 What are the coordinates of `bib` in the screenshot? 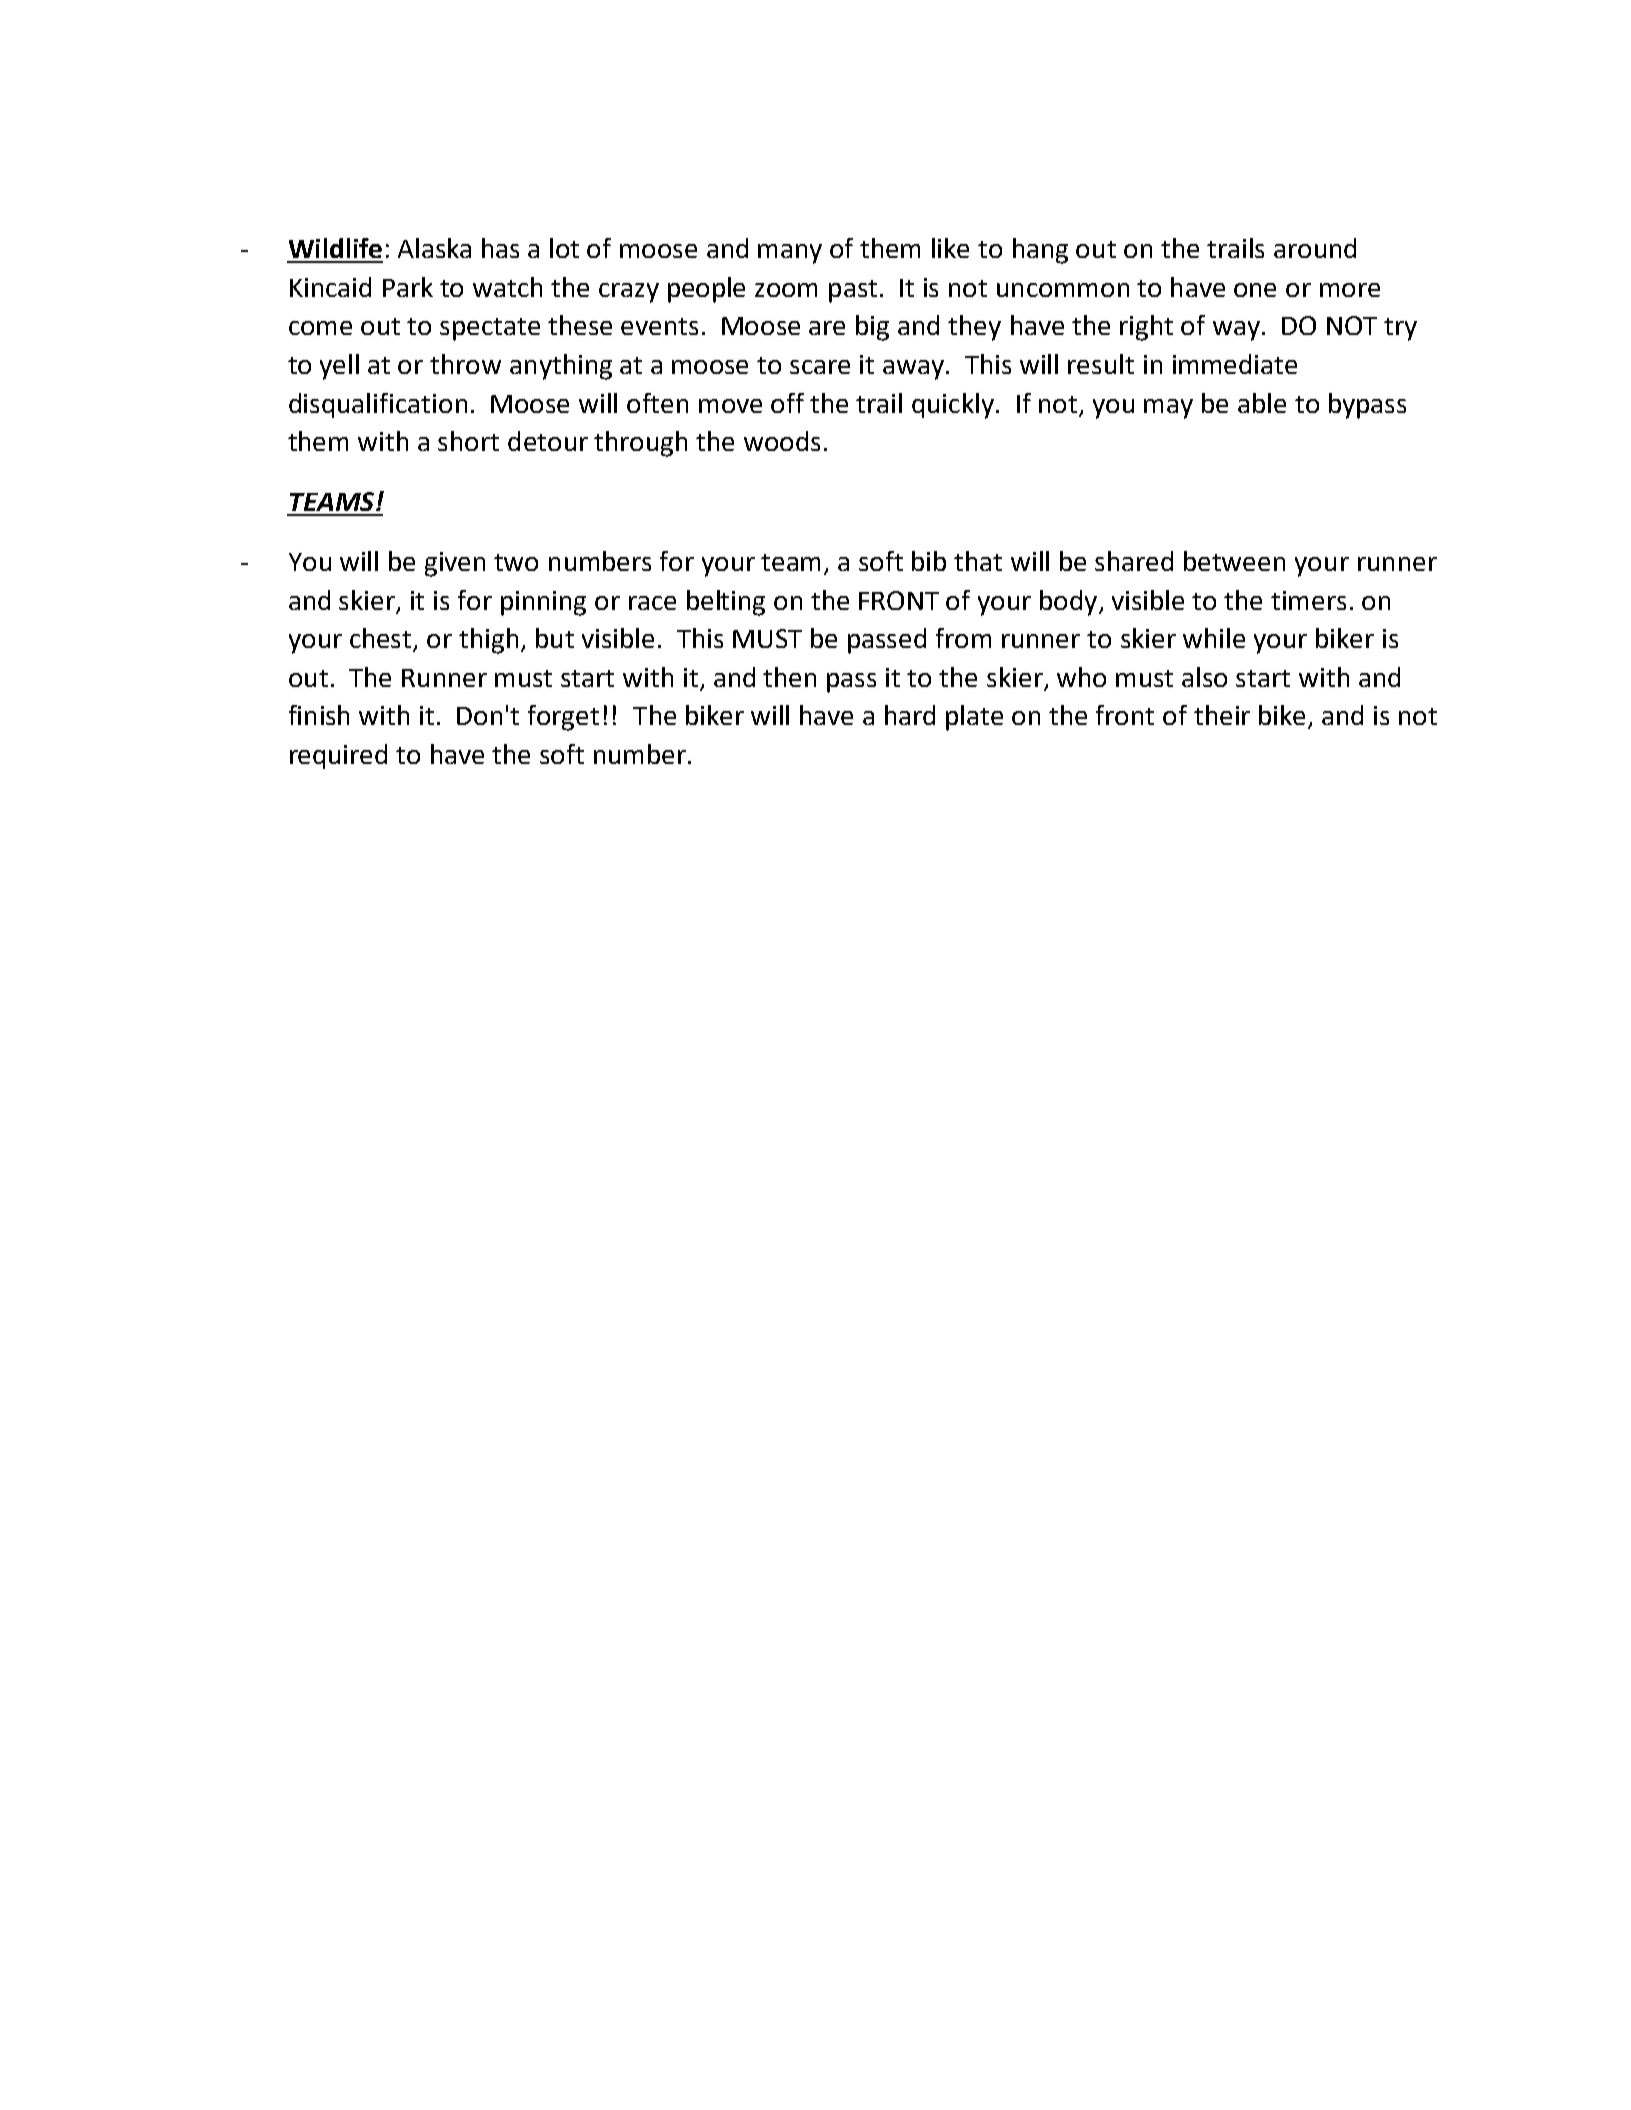 It's located at (929, 561).
